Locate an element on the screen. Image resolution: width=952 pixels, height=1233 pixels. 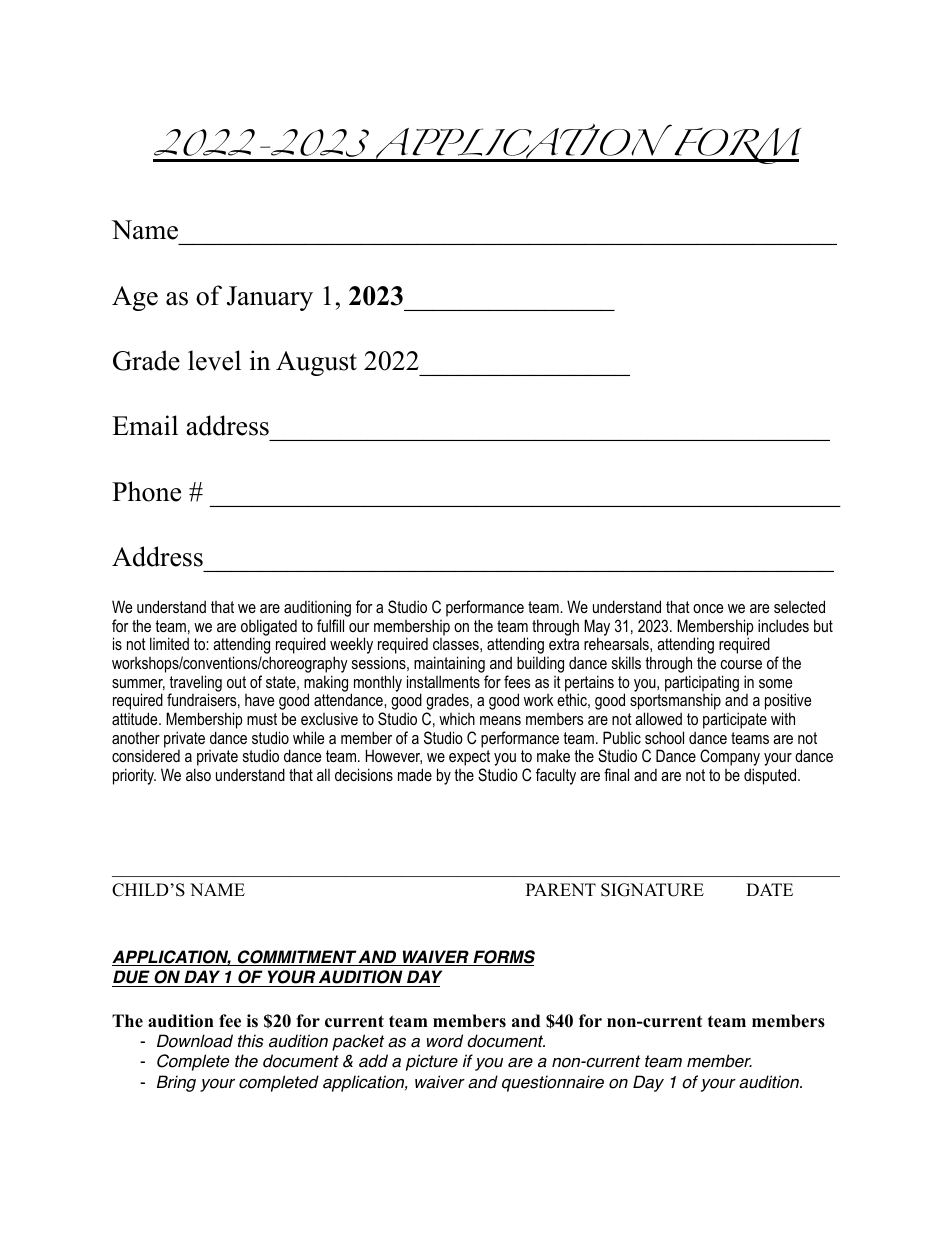
January is located at coordinates (270, 298).
